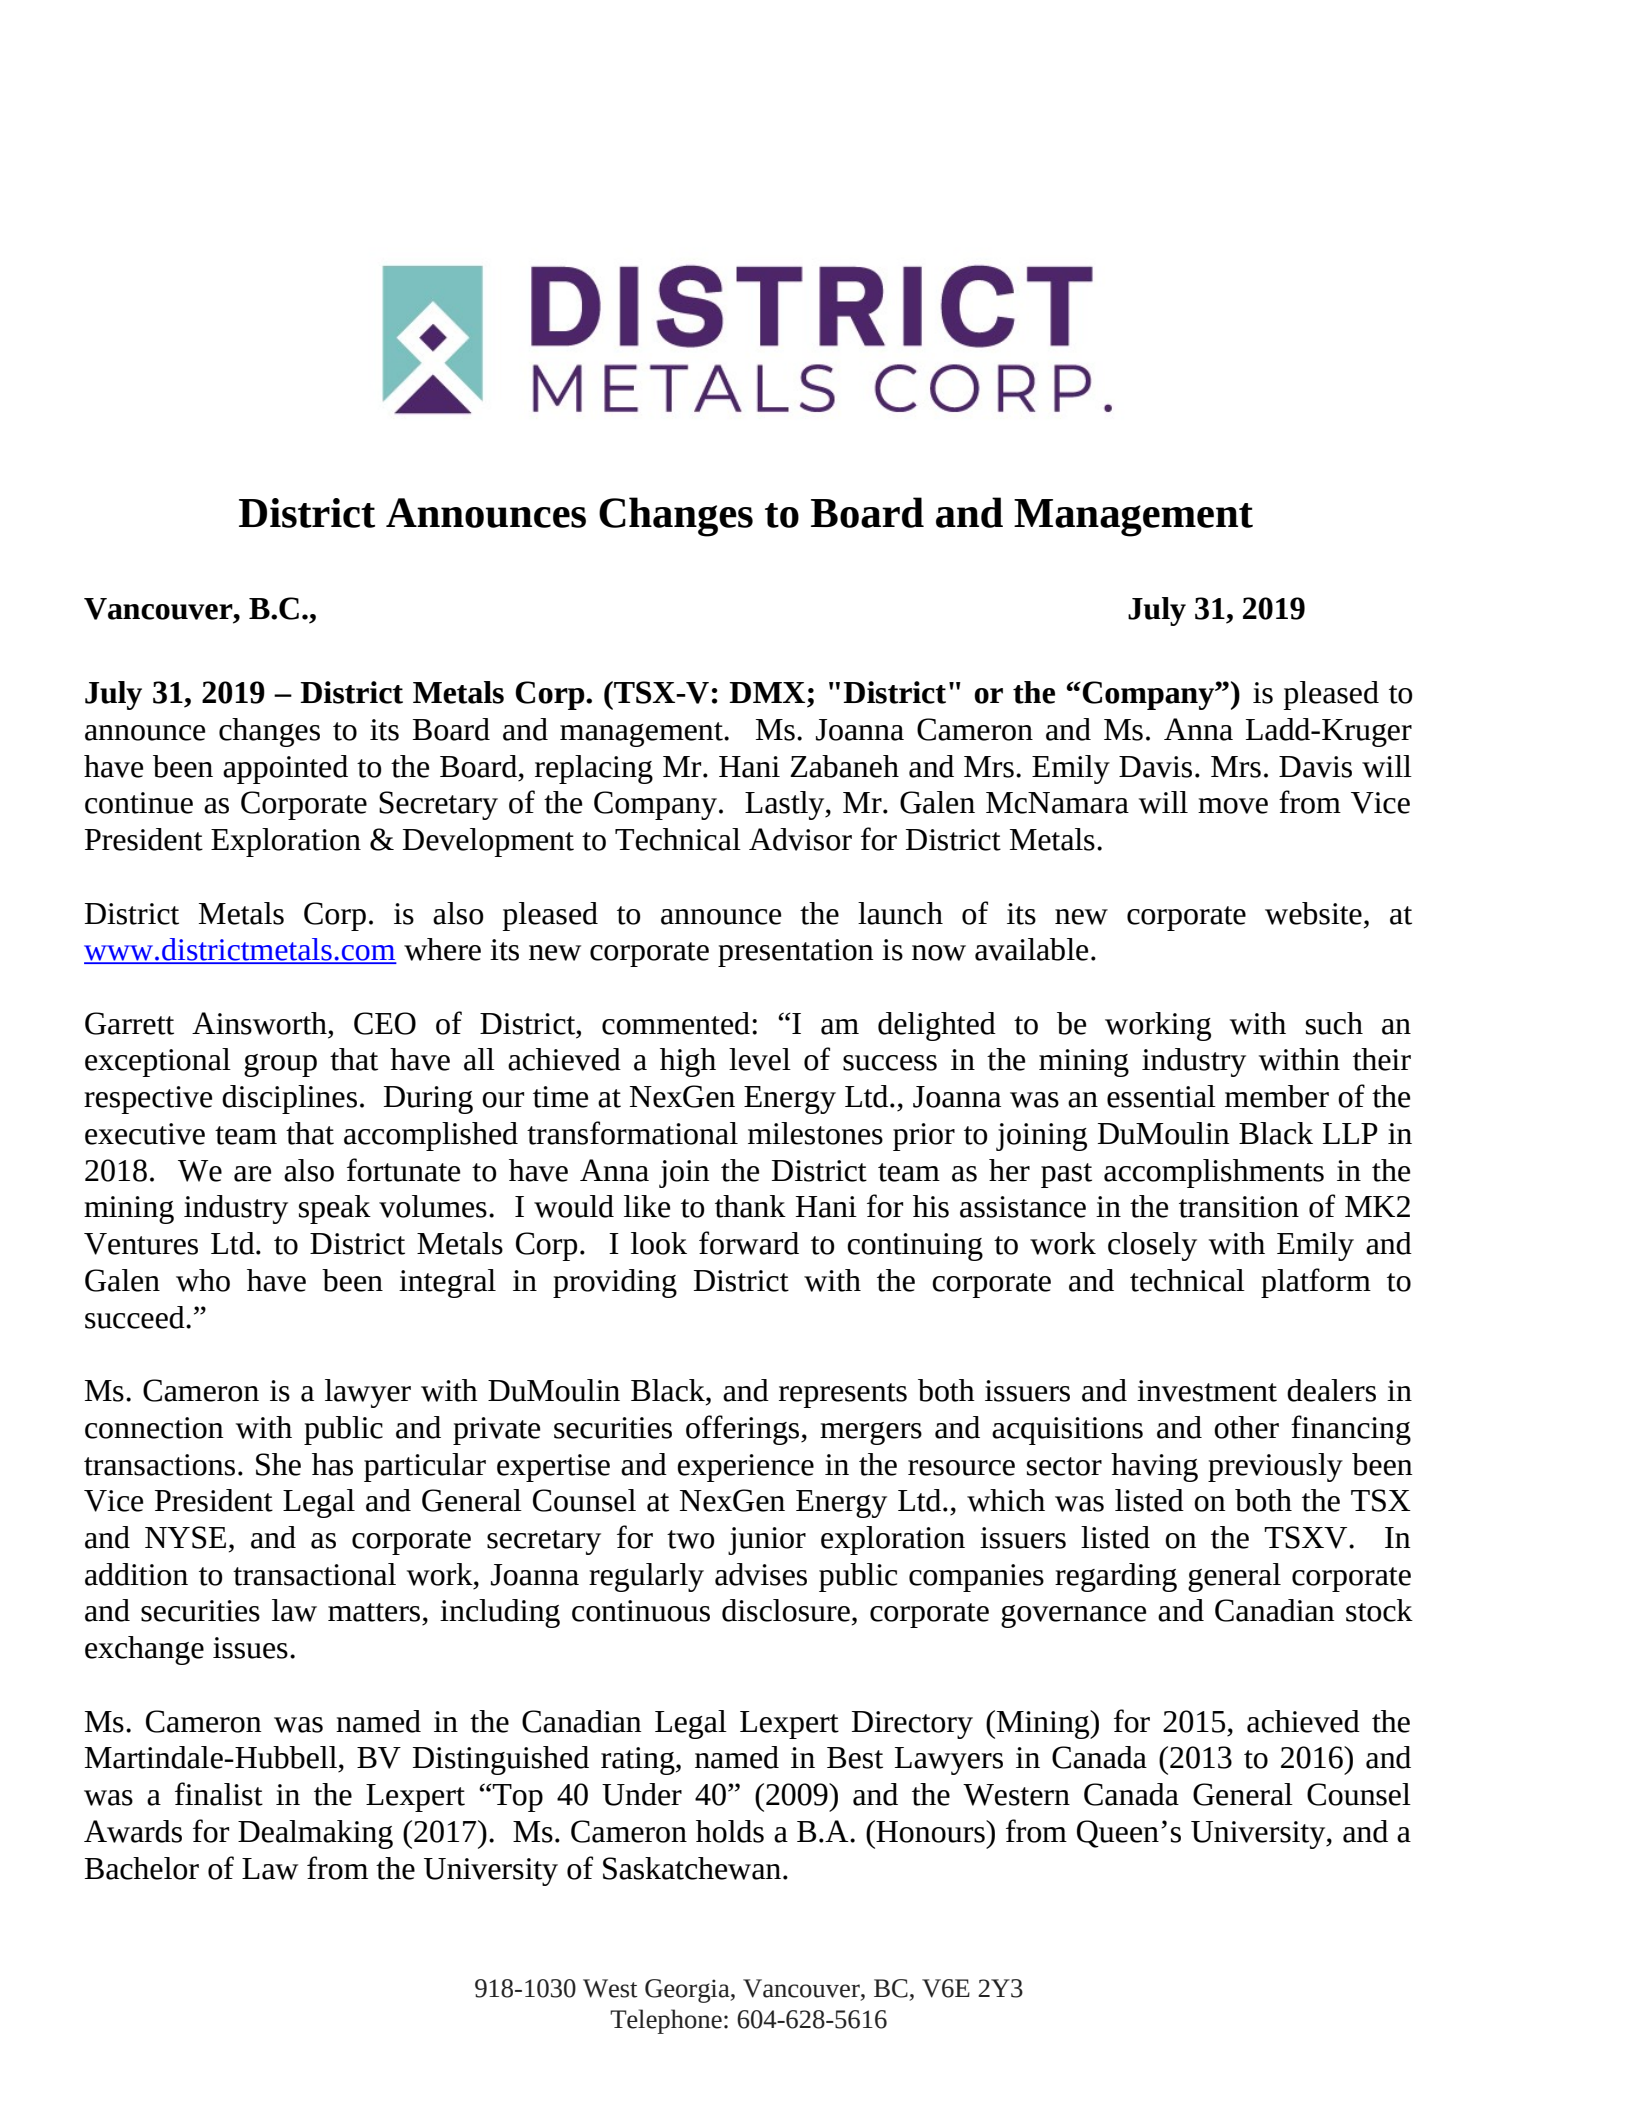  I want to click on issues, so click(250, 1648).
